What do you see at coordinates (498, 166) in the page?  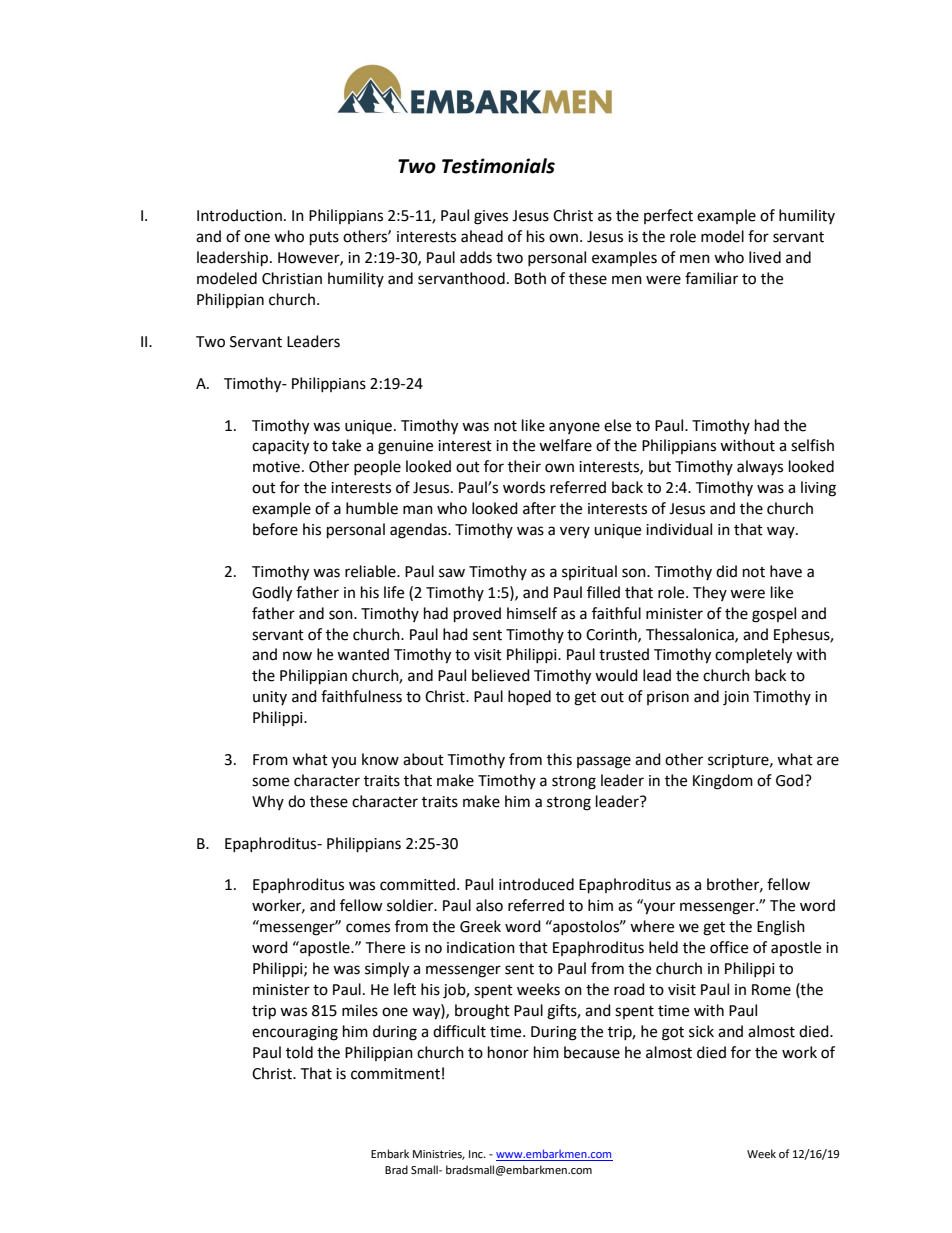 I see `Testimonials` at bounding box center [498, 166].
